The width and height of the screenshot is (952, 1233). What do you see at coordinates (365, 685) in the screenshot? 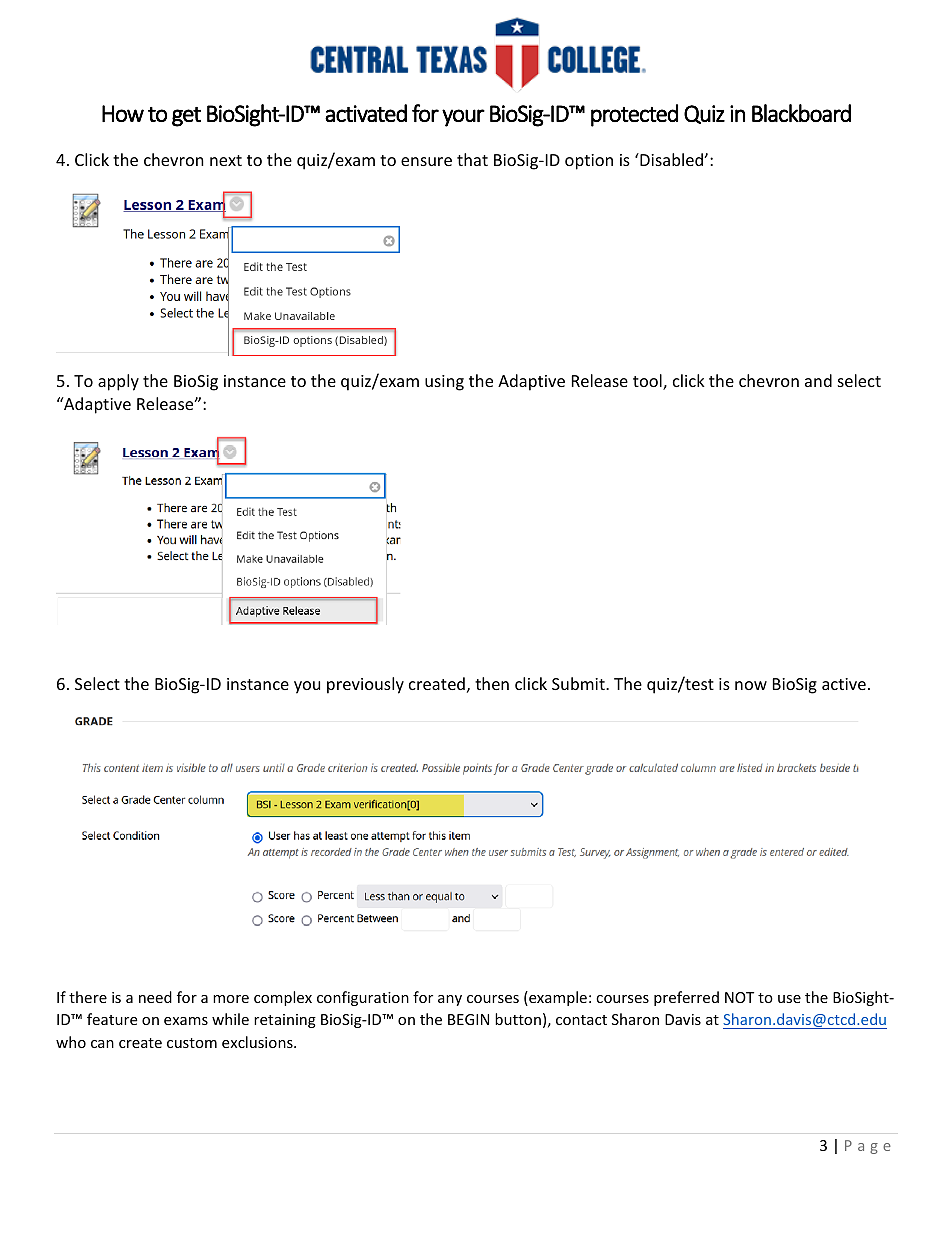
I see `previously` at bounding box center [365, 685].
